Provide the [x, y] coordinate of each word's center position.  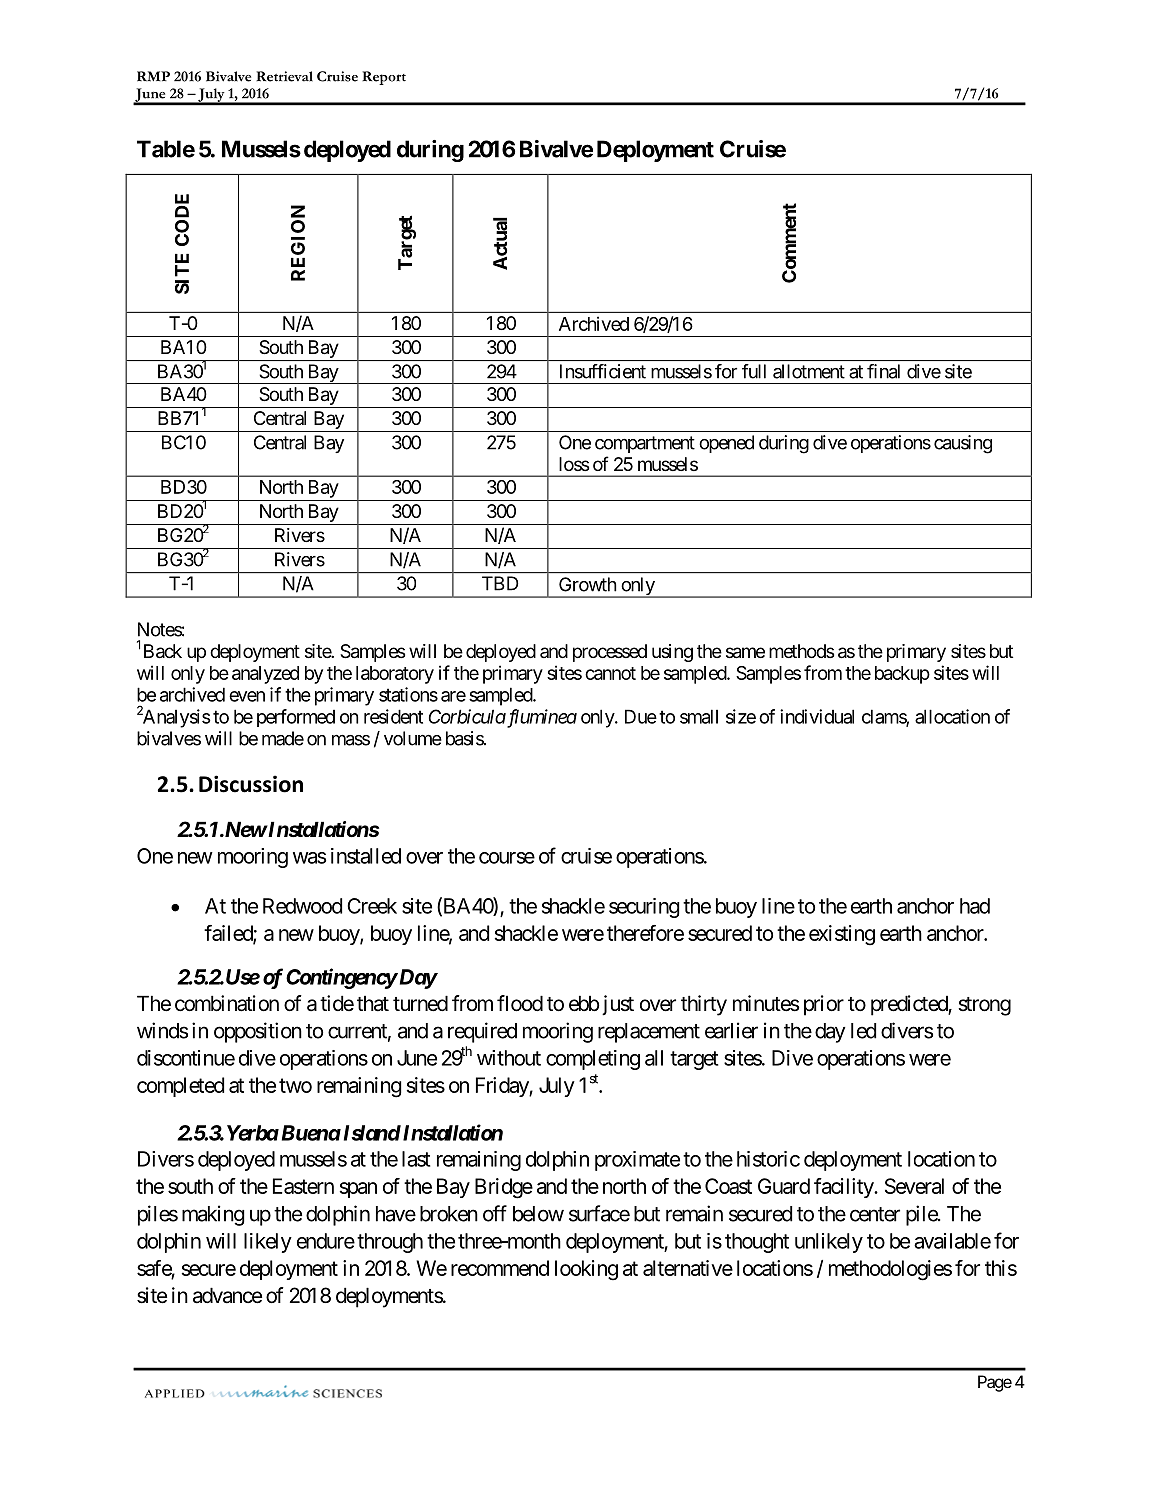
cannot [610, 673]
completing [593, 1060]
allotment [809, 371]
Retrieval [284, 76]
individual [817, 716]
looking [586, 1270]
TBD [500, 583]
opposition [258, 1032]
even [247, 696]
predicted [910, 1005]
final [883, 371]
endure [326, 1241]
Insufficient [603, 371]
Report [384, 78]
